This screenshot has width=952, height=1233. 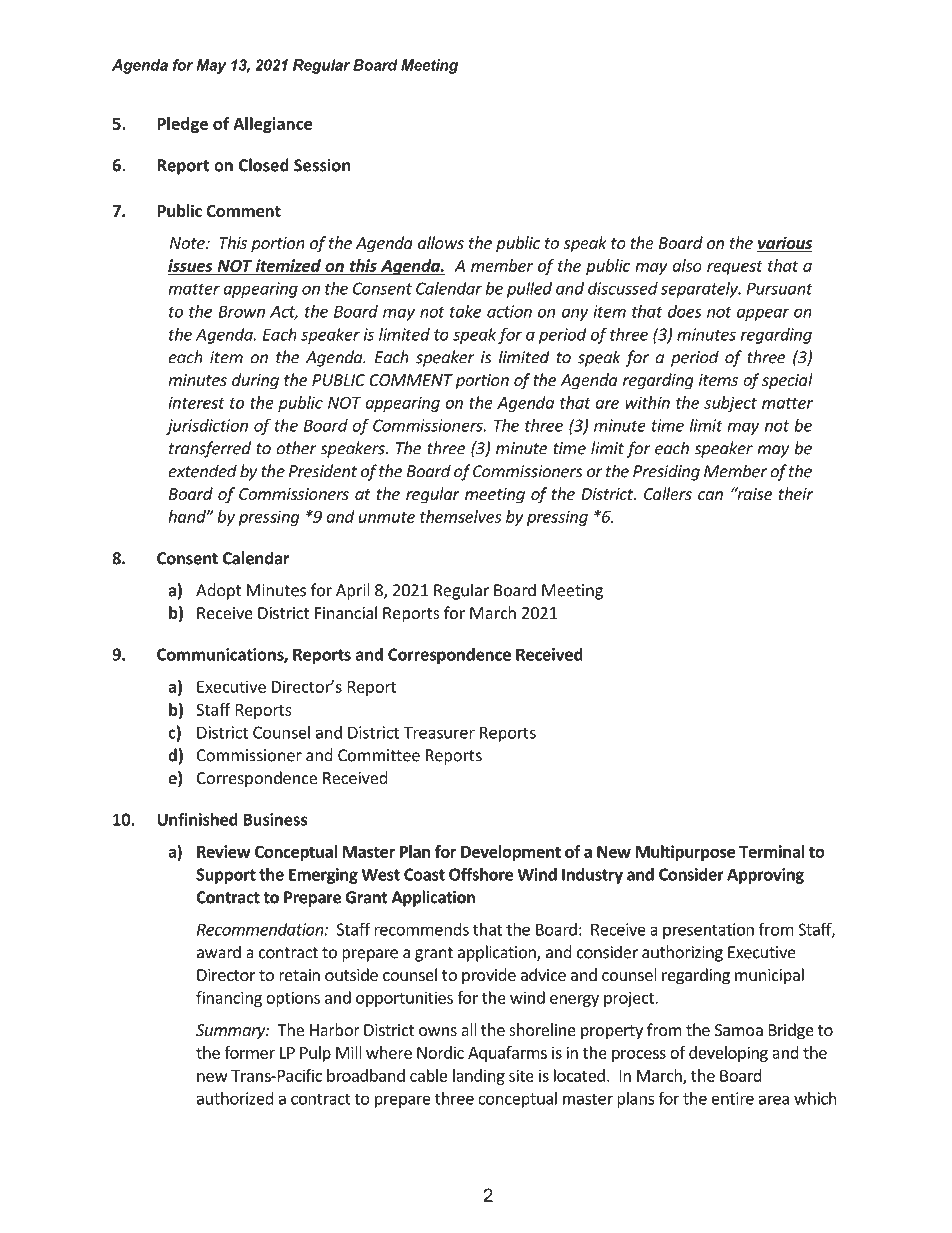 I want to click on Treasurer, so click(x=439, y=732).
